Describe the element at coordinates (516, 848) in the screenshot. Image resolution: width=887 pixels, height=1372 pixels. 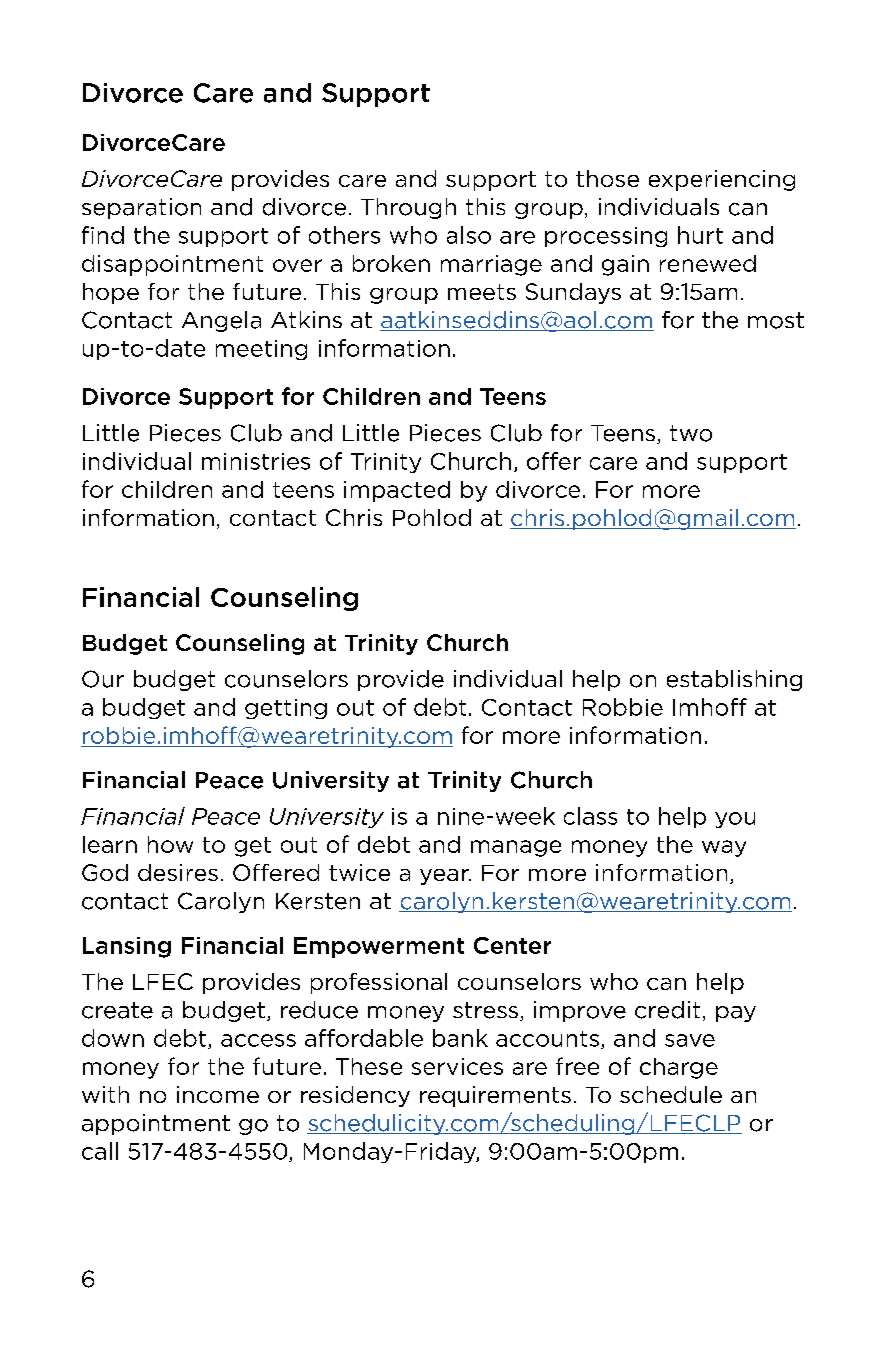
I see `manage` at that location.
